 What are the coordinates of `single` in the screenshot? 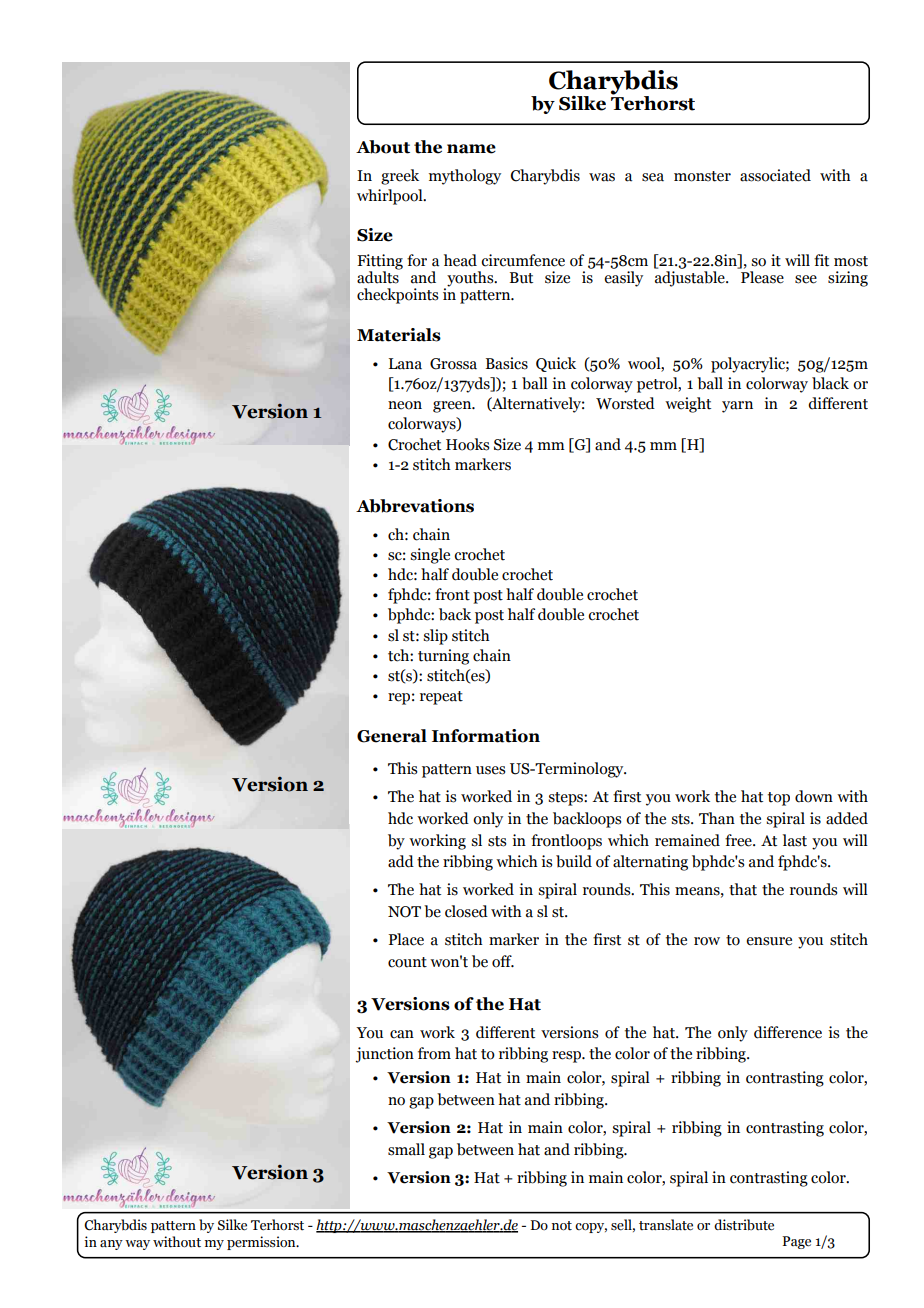 It's located at (430, 556).
